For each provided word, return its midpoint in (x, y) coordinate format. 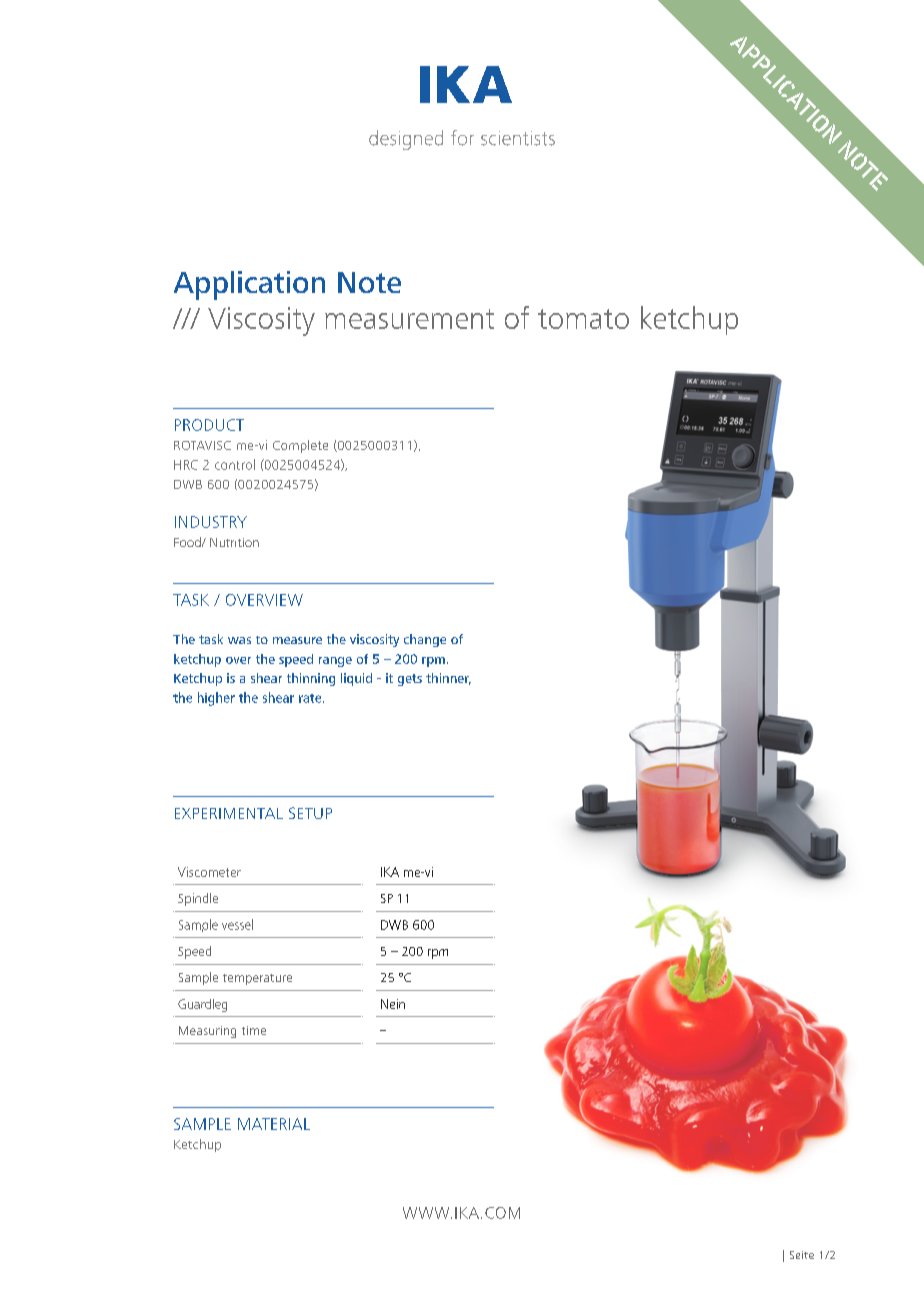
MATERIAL (274, 1124)
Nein (393, 1004)
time (254, 1030)
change (425, 640)
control (235, 464)
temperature (257, 979)
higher (216, 699)
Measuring (207, 1032)
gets (410, 680)
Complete (300, 446)
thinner (448, 679)
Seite (802, 1255)
